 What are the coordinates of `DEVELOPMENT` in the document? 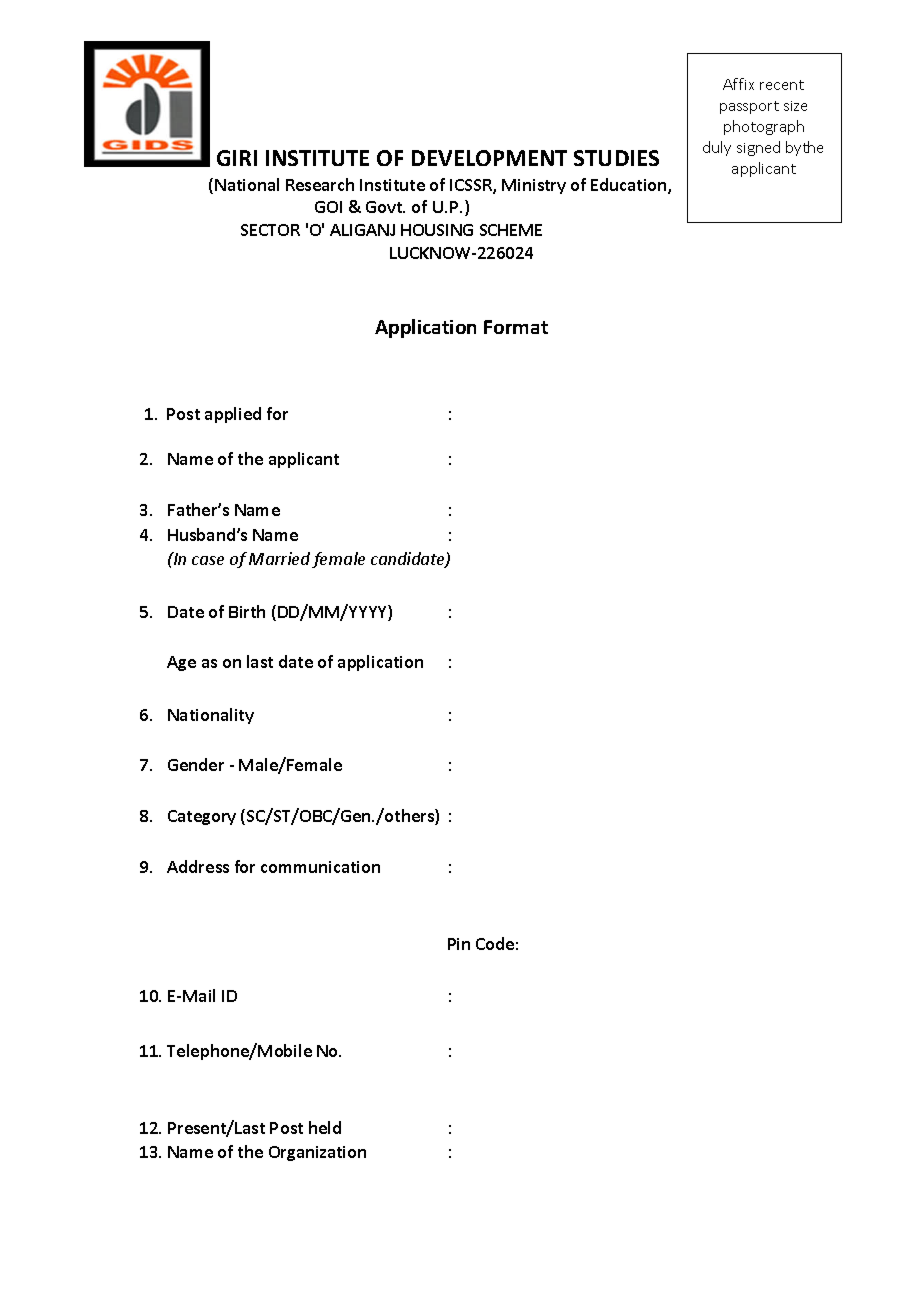 It's located at (489, 158).
